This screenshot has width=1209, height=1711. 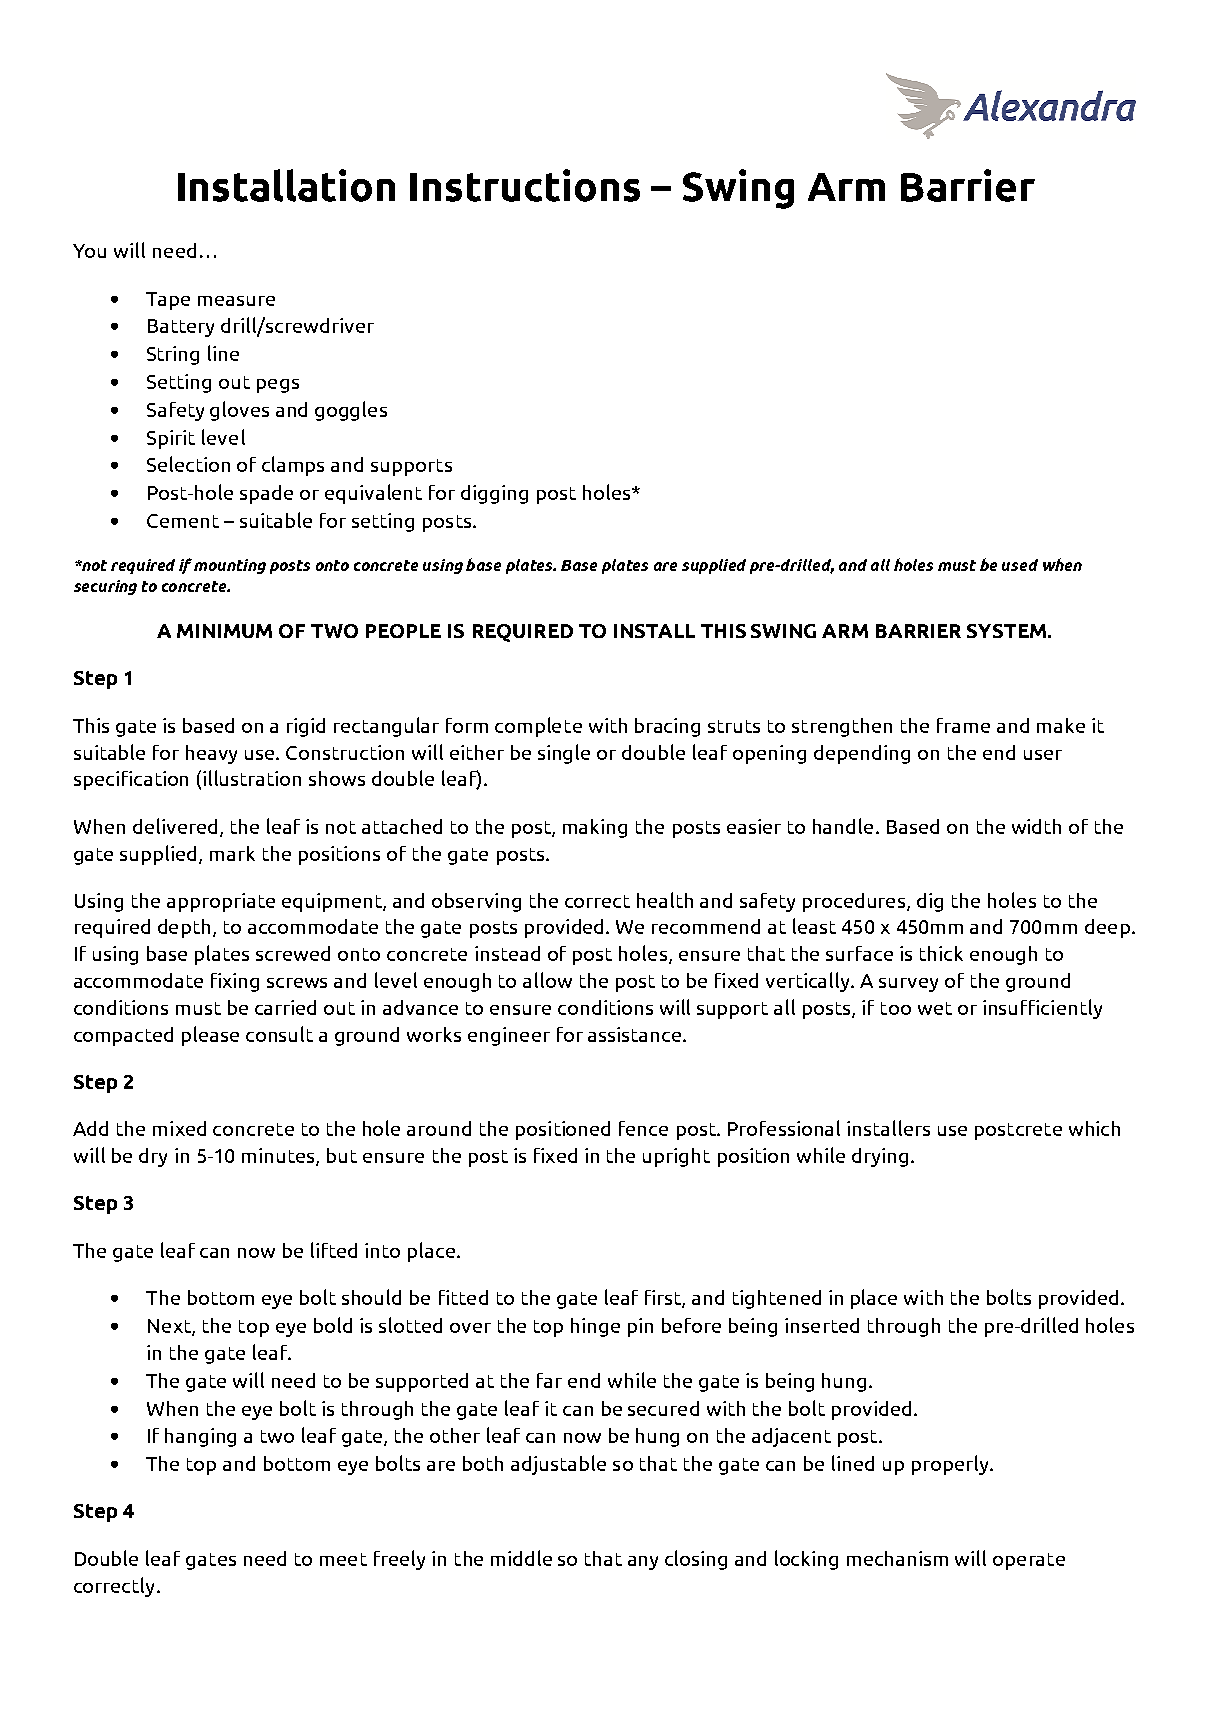 What do you see at coordinates (538, 727) in the screenshot?
I see `complete` at bounding box center [538, 727].
